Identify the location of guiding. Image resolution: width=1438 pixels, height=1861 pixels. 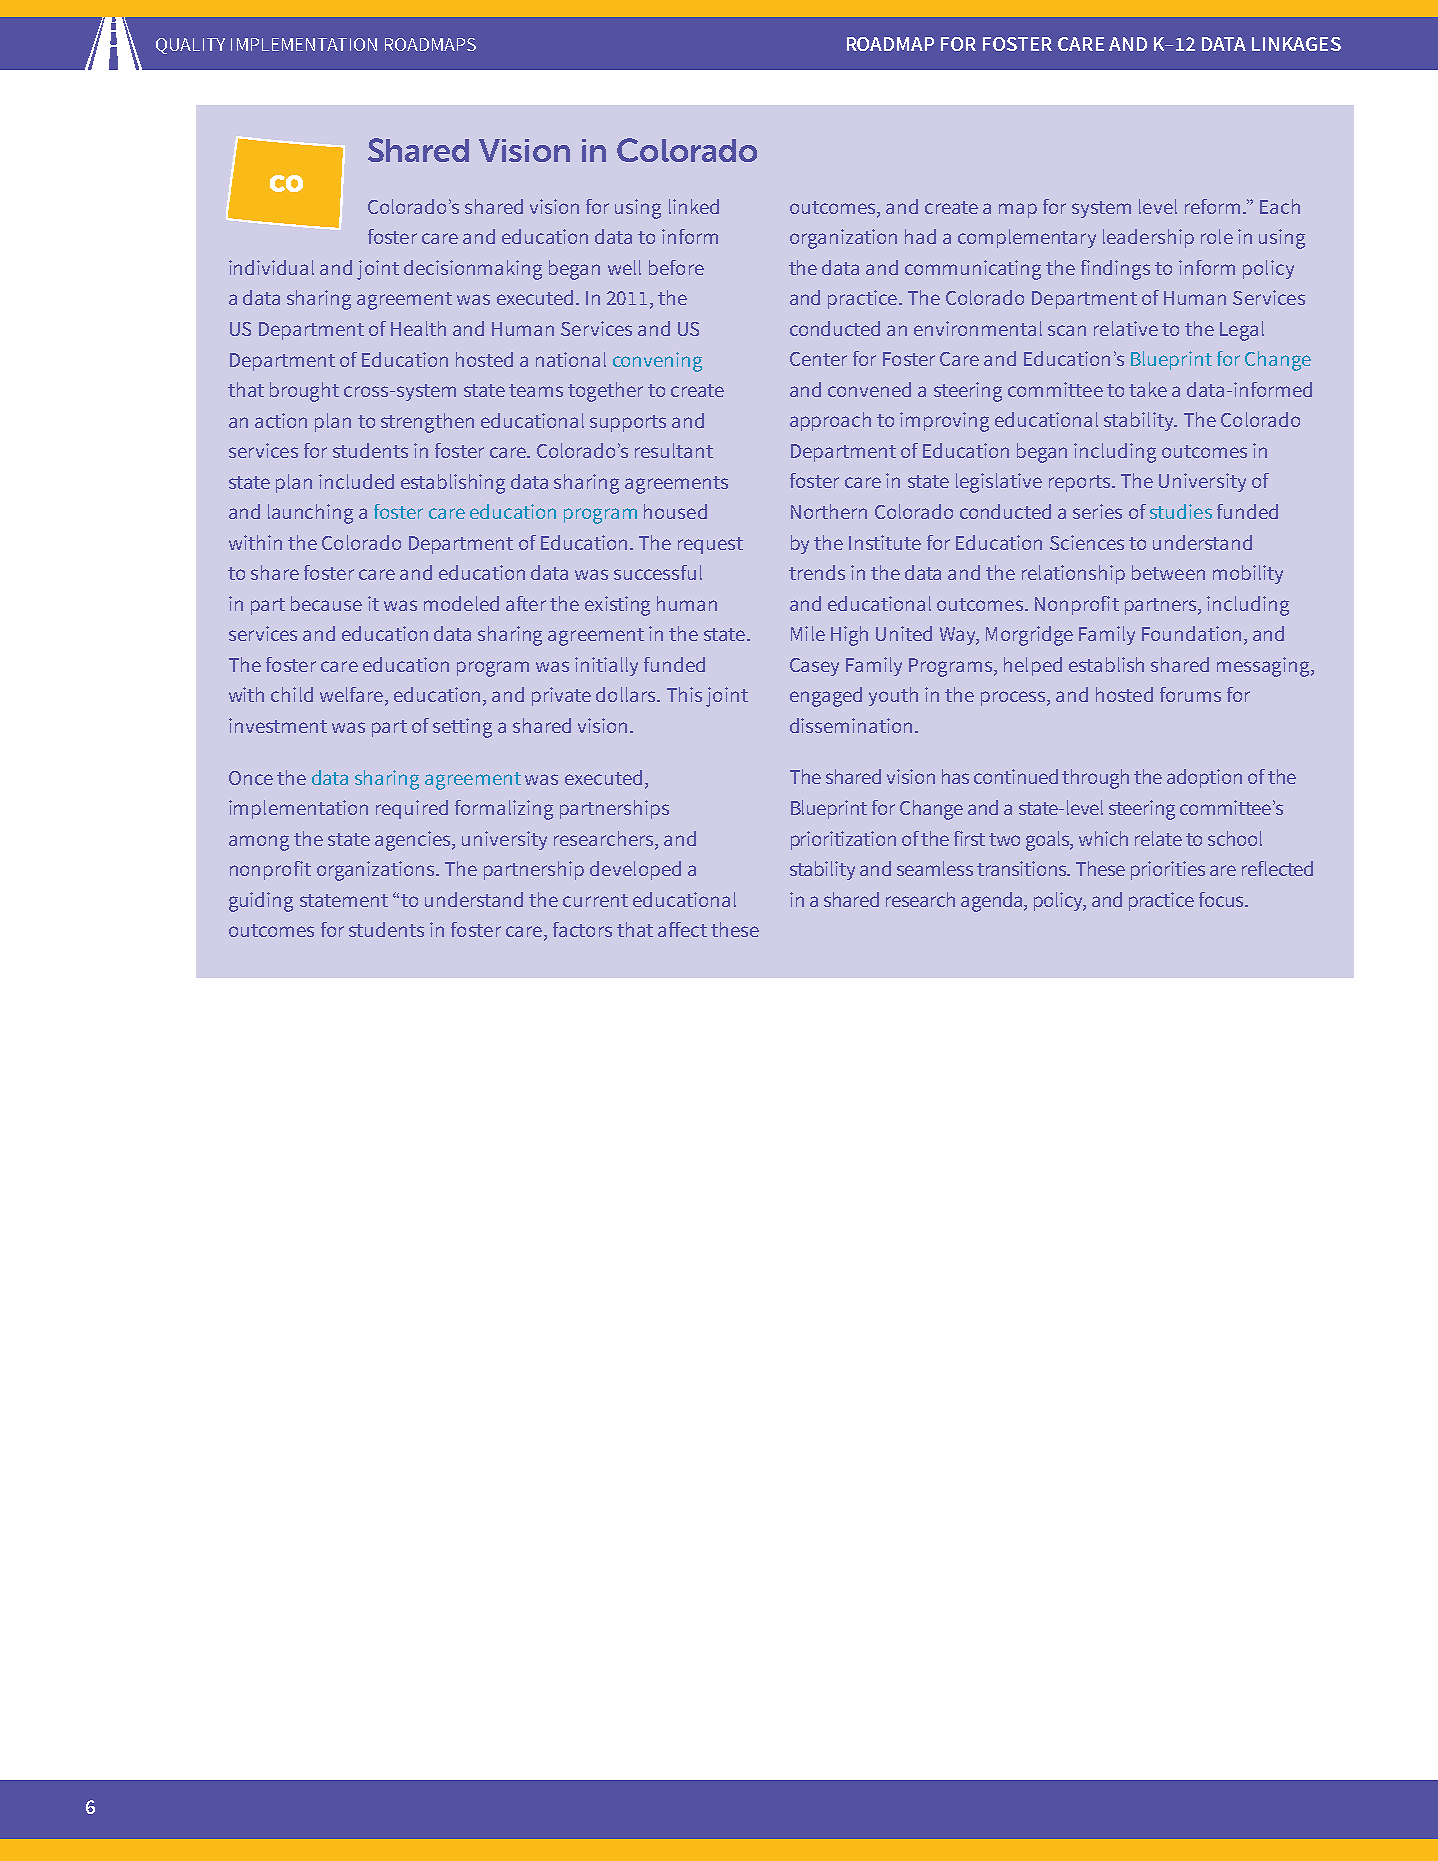
(261, 902).
